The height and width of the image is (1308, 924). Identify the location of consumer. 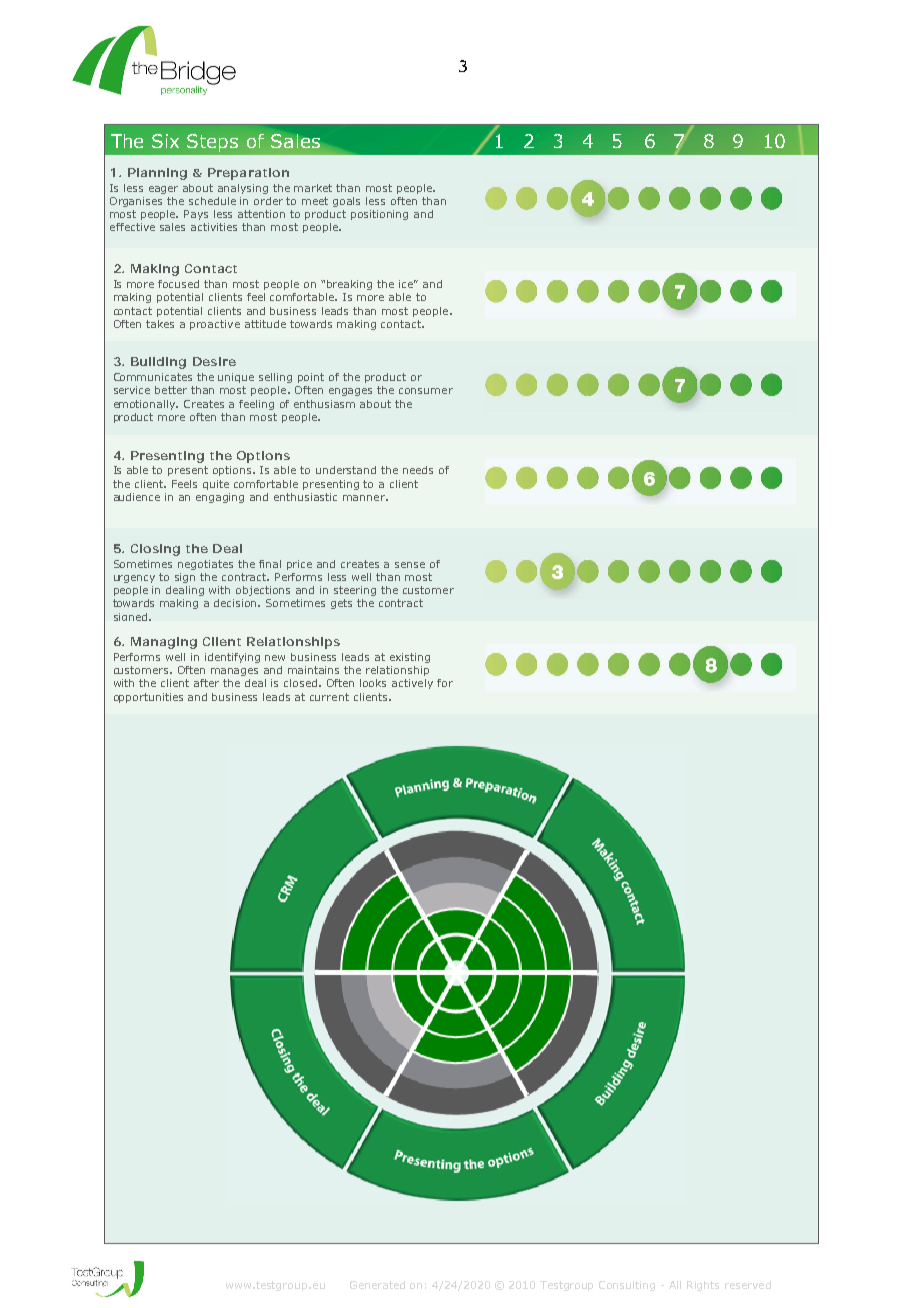
(426, 391).
